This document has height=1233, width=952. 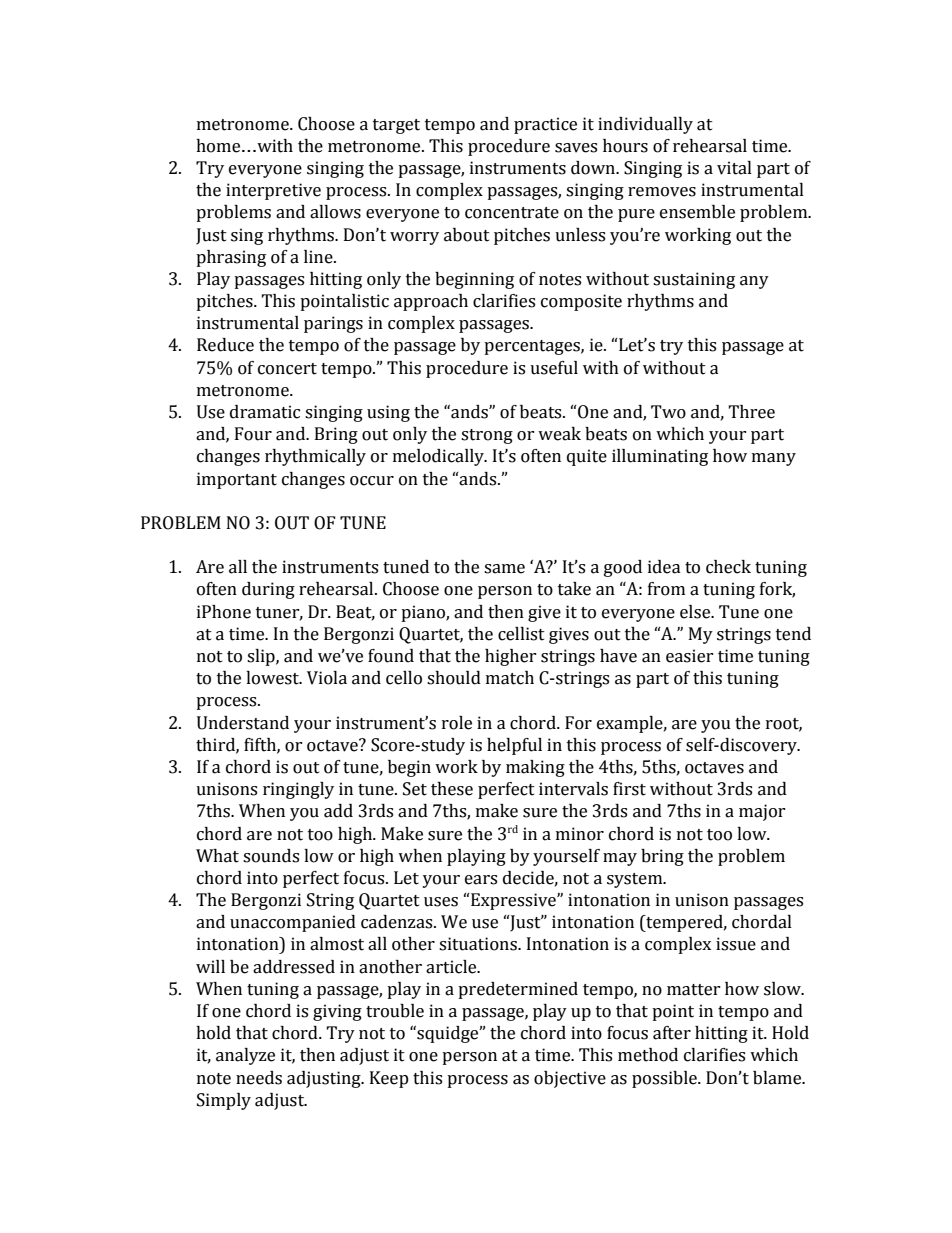 I want to click on else, so click(x=696, y=612).
